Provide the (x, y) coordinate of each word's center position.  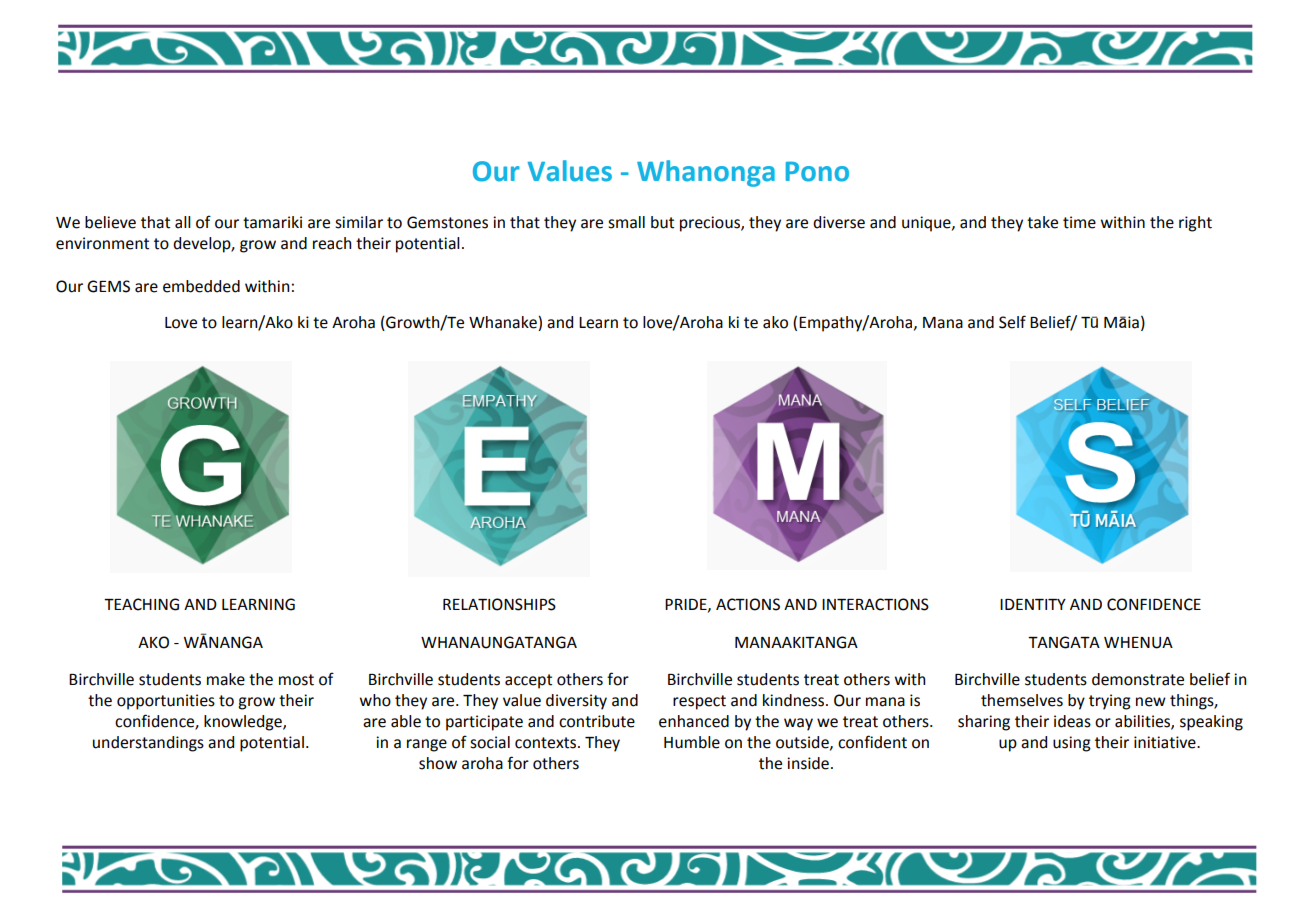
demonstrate (1138, 679)
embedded (201, 286)
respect (699, 702)
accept (528, 681)
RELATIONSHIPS (499, 604)
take (1042, 222)
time (1079, 222)
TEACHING (141, 604)
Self (1012, 322)
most (296, 680)
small (626, 222)
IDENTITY (1033, 604)
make (226, 679)
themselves (1022, 700)
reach (332, 243)
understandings (148, 744)
